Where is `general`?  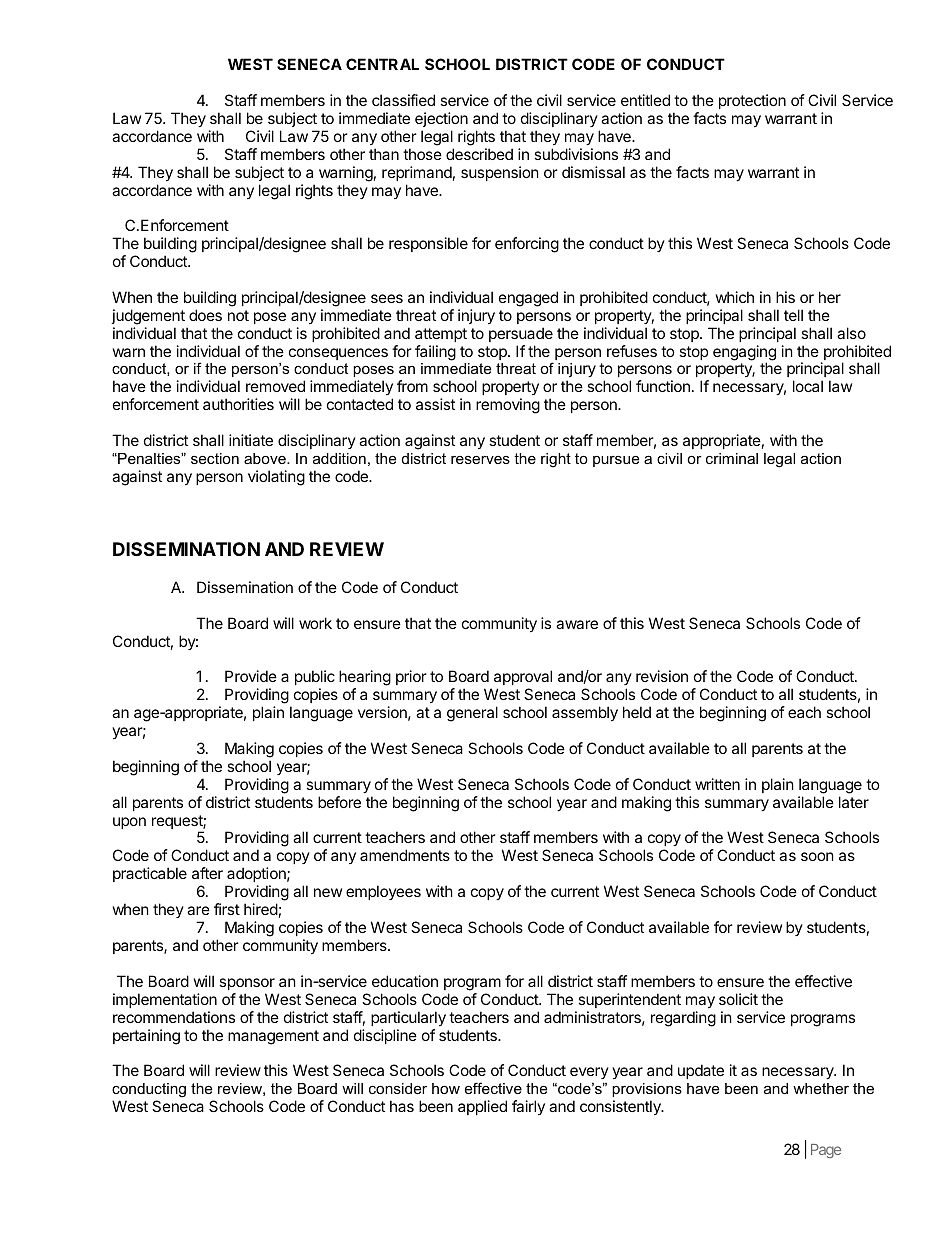 general is located at coordinates (472, 714).
